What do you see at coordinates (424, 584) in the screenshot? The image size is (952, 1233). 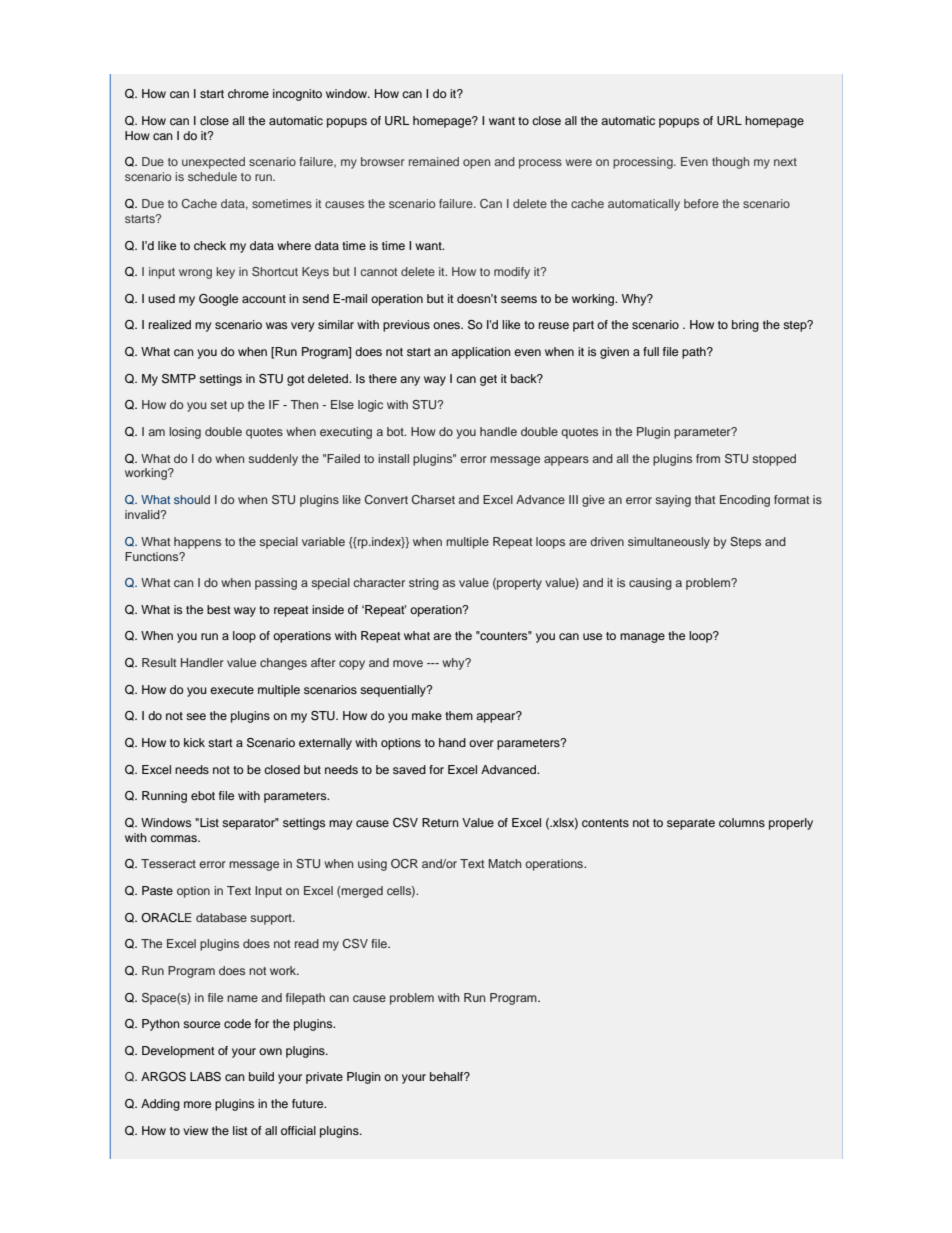 I see `string` at bounding box center [424, 584].
